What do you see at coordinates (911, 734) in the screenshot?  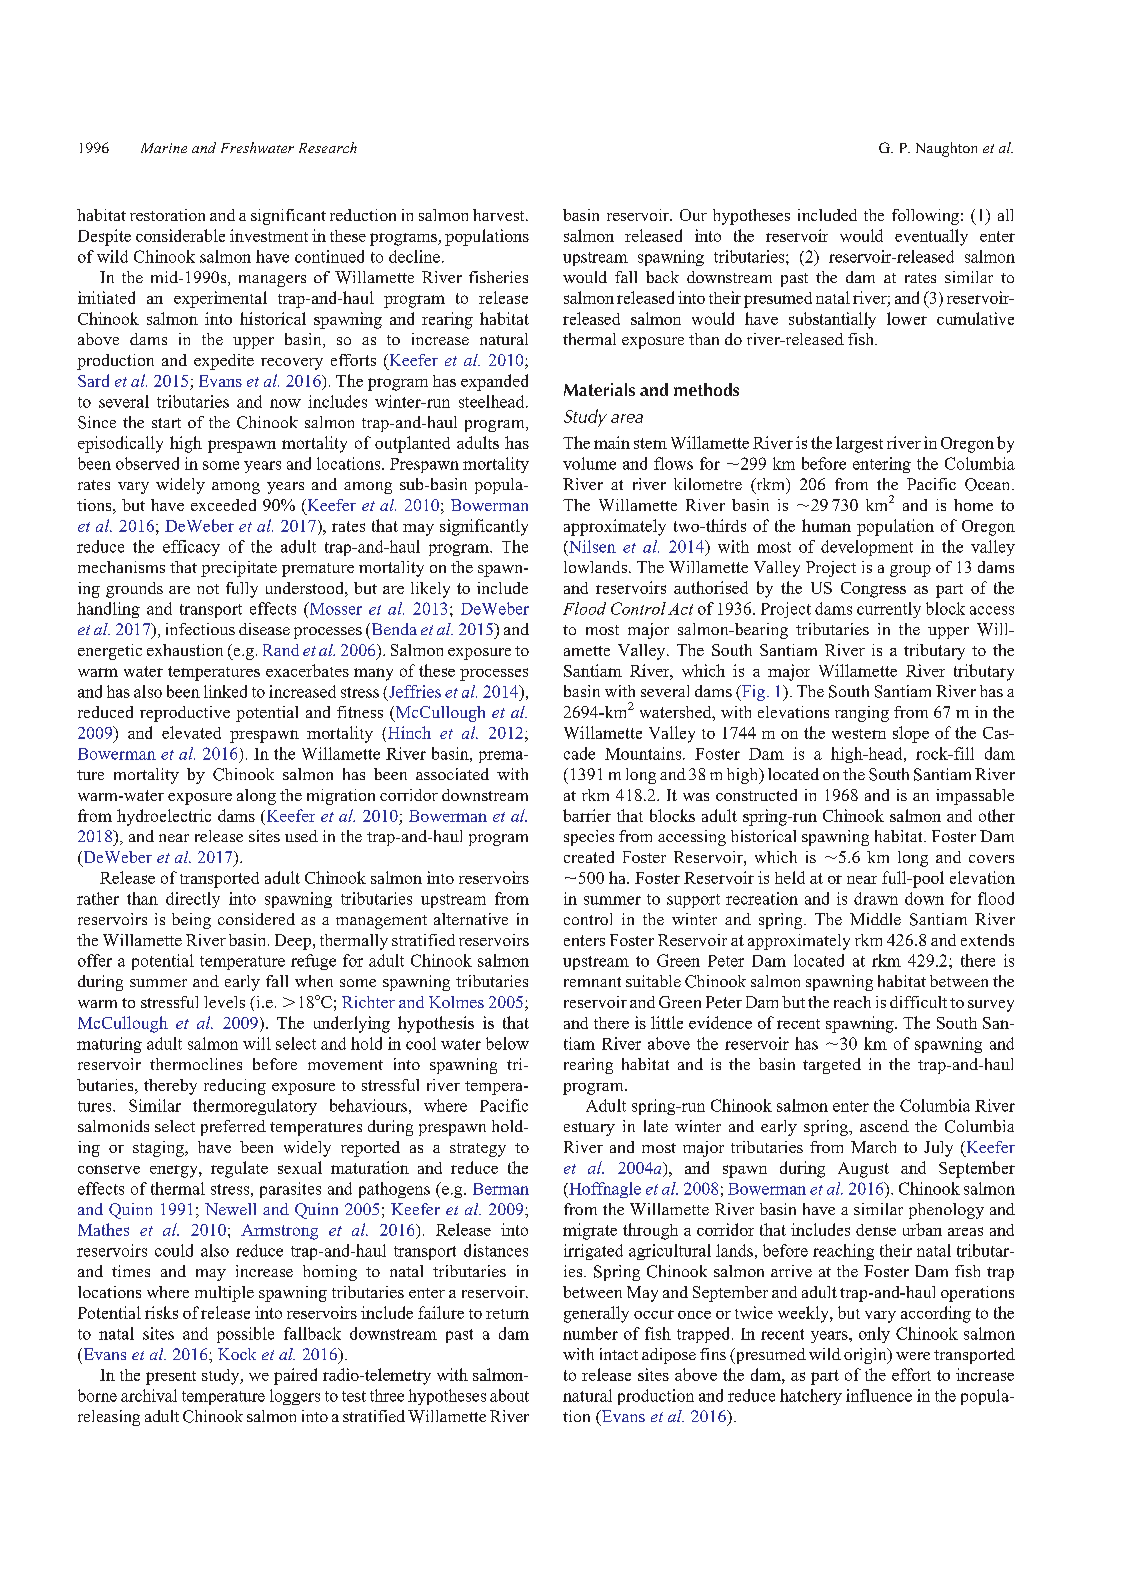 I see `slope` at bounding box center [911, 734].
